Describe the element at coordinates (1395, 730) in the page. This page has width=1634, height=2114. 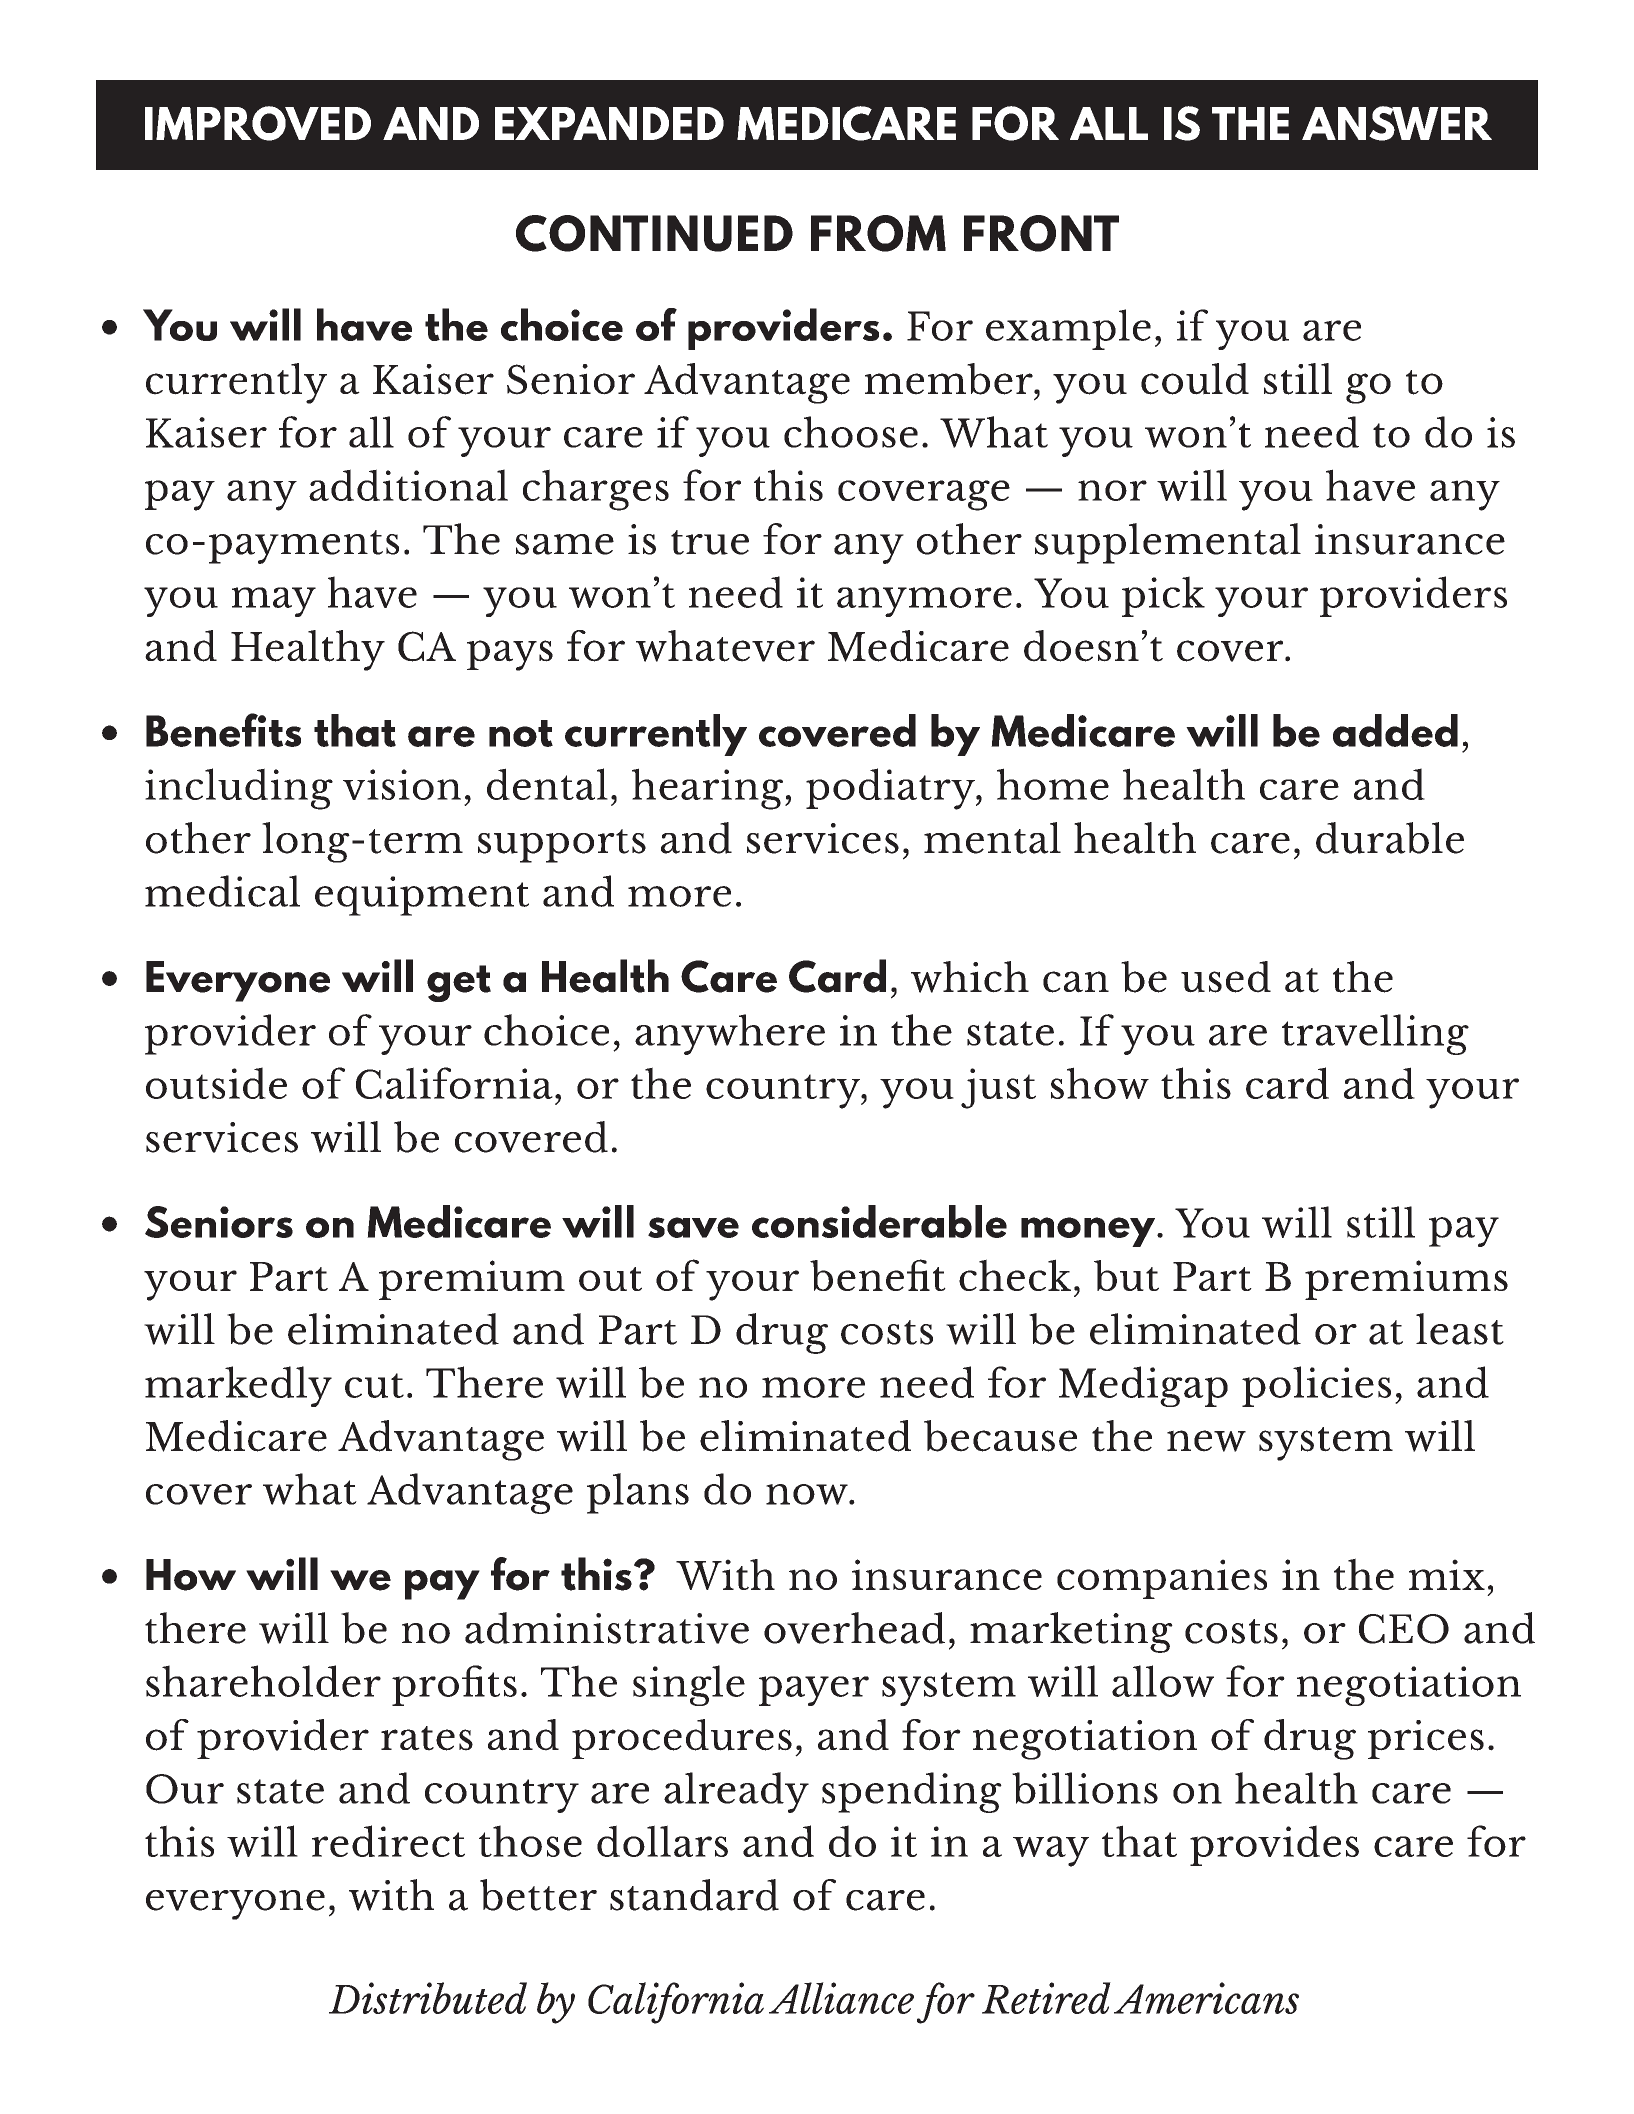
I see `added` at that location.
